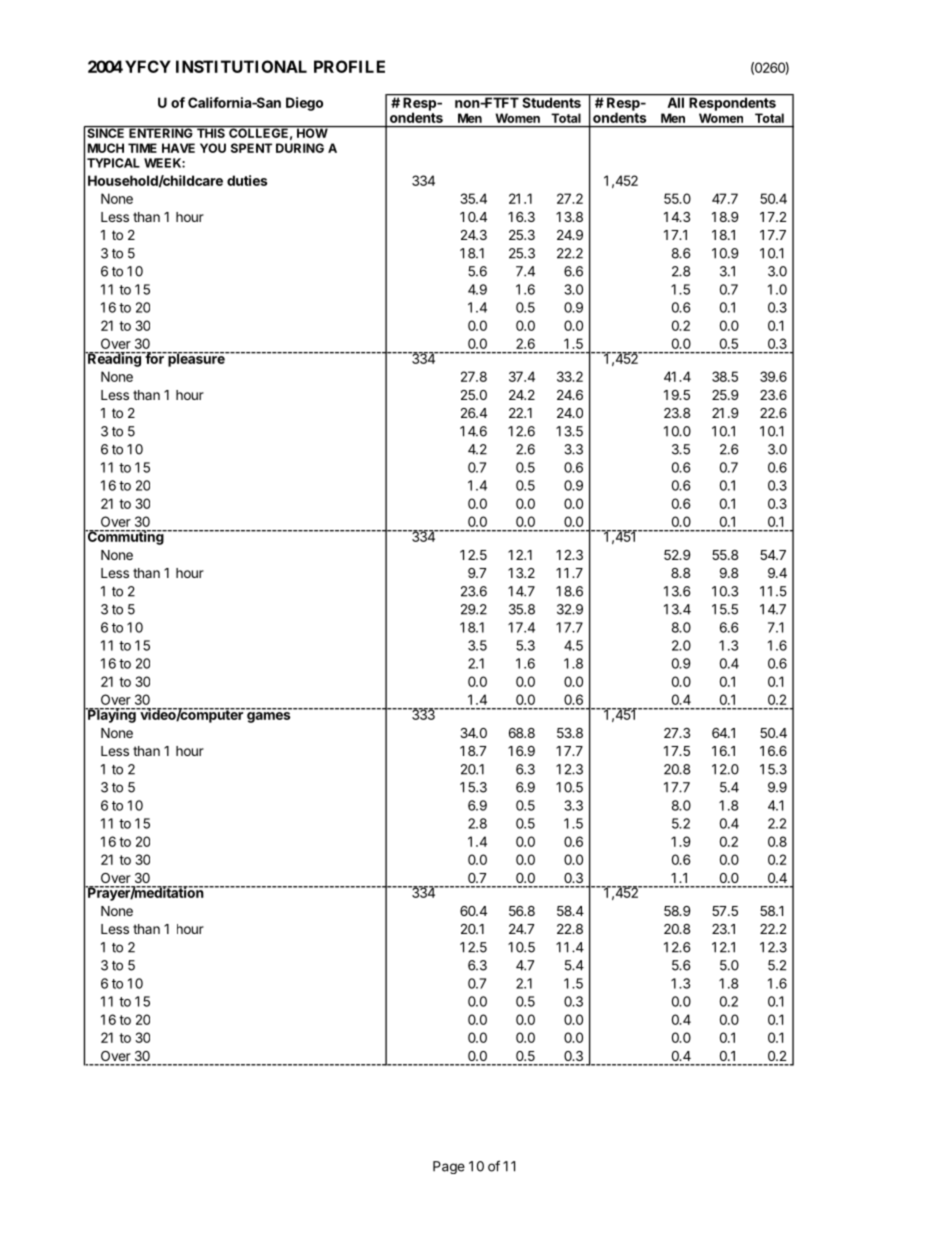  Describe the element at coordinates (161, 132) in the screenshot. I see `ENTERING` at that location.
